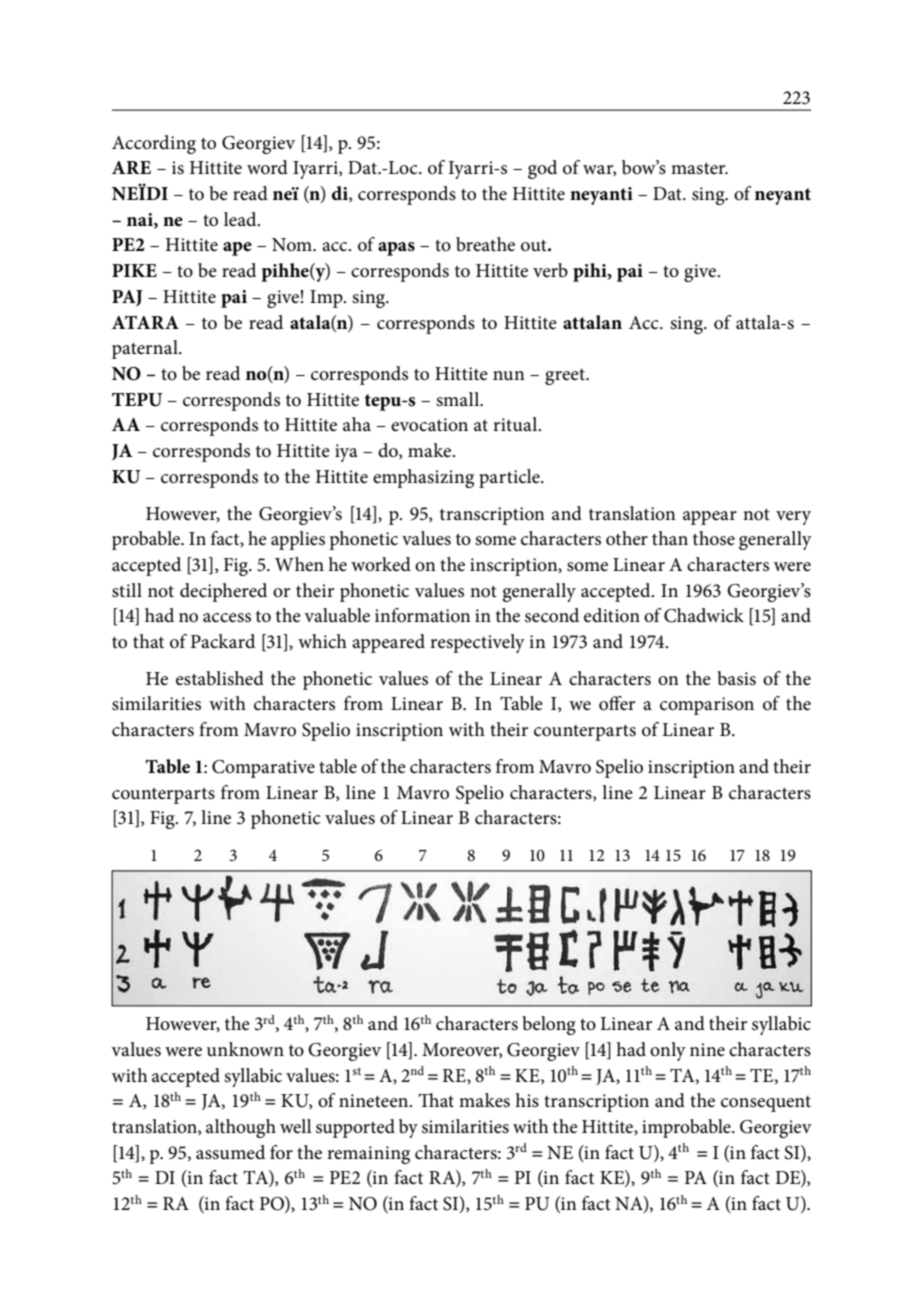 The image size is (923, 1316). What do you see at coordinates (736, 678) in the screenshot?
I see `basis` at bounding box center [736, 678].
